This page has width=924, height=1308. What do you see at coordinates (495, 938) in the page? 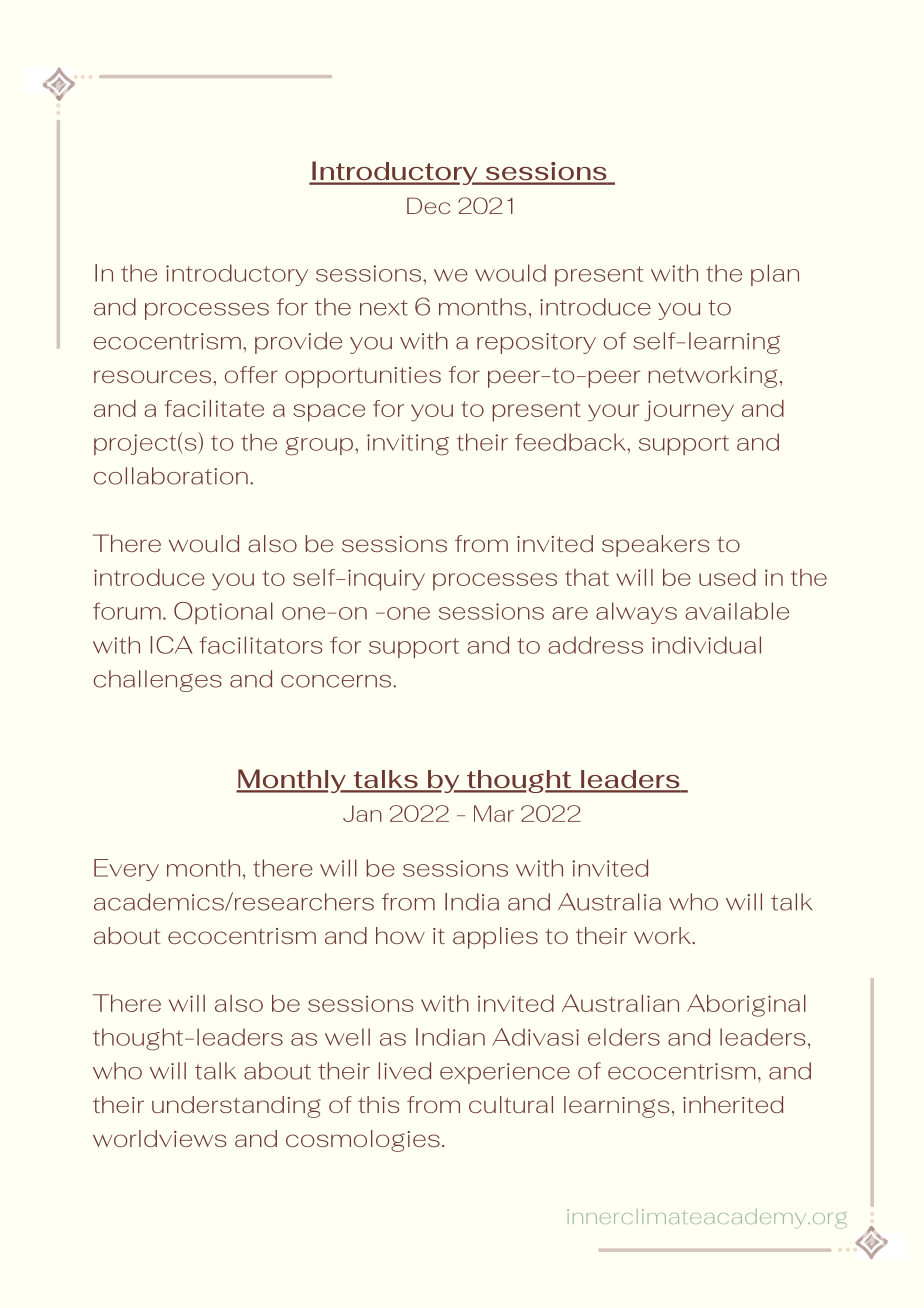
I see `applies` at bounding box center [495, 938].
